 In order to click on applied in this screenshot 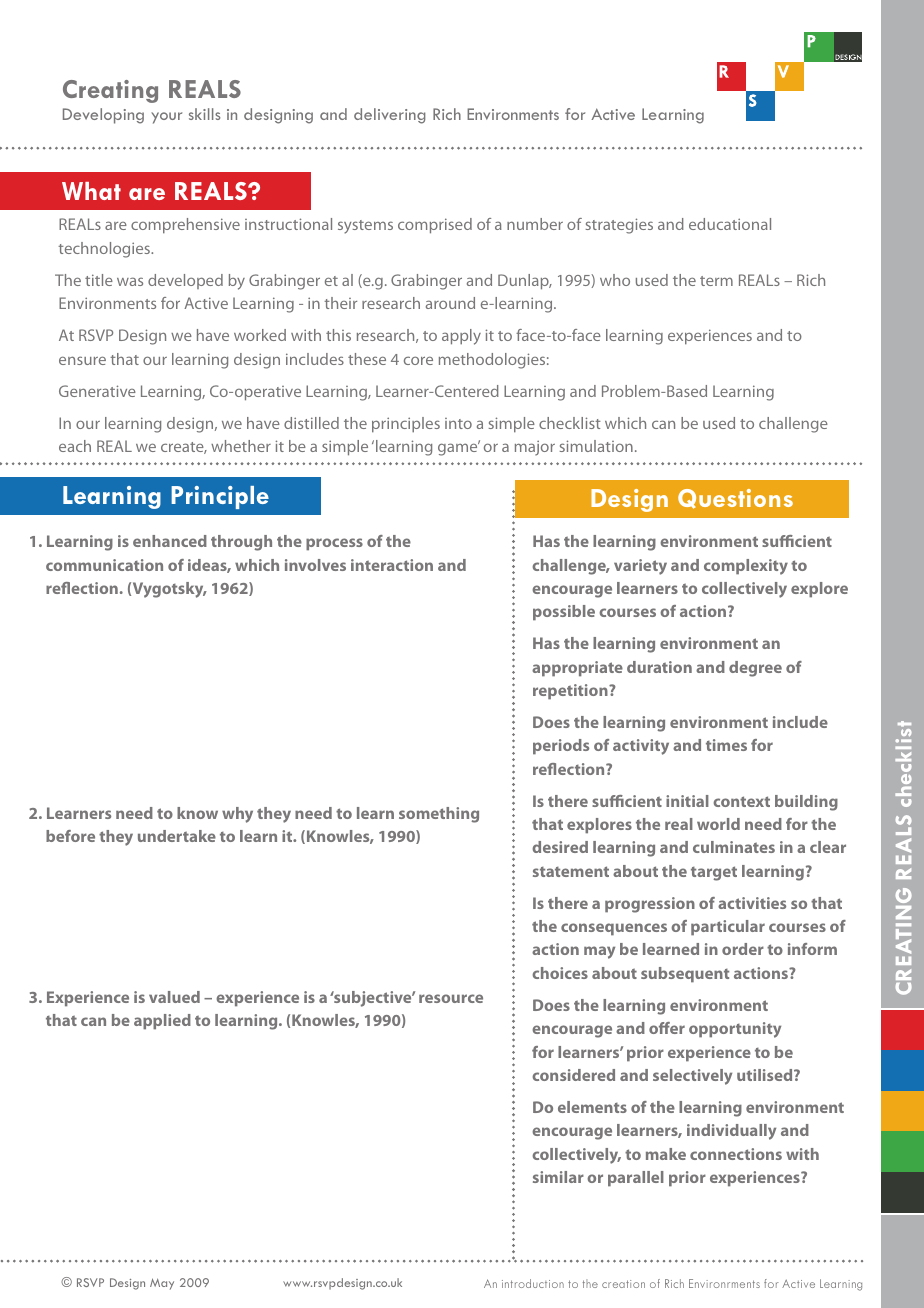, I will do `click(162, 1022)`.
